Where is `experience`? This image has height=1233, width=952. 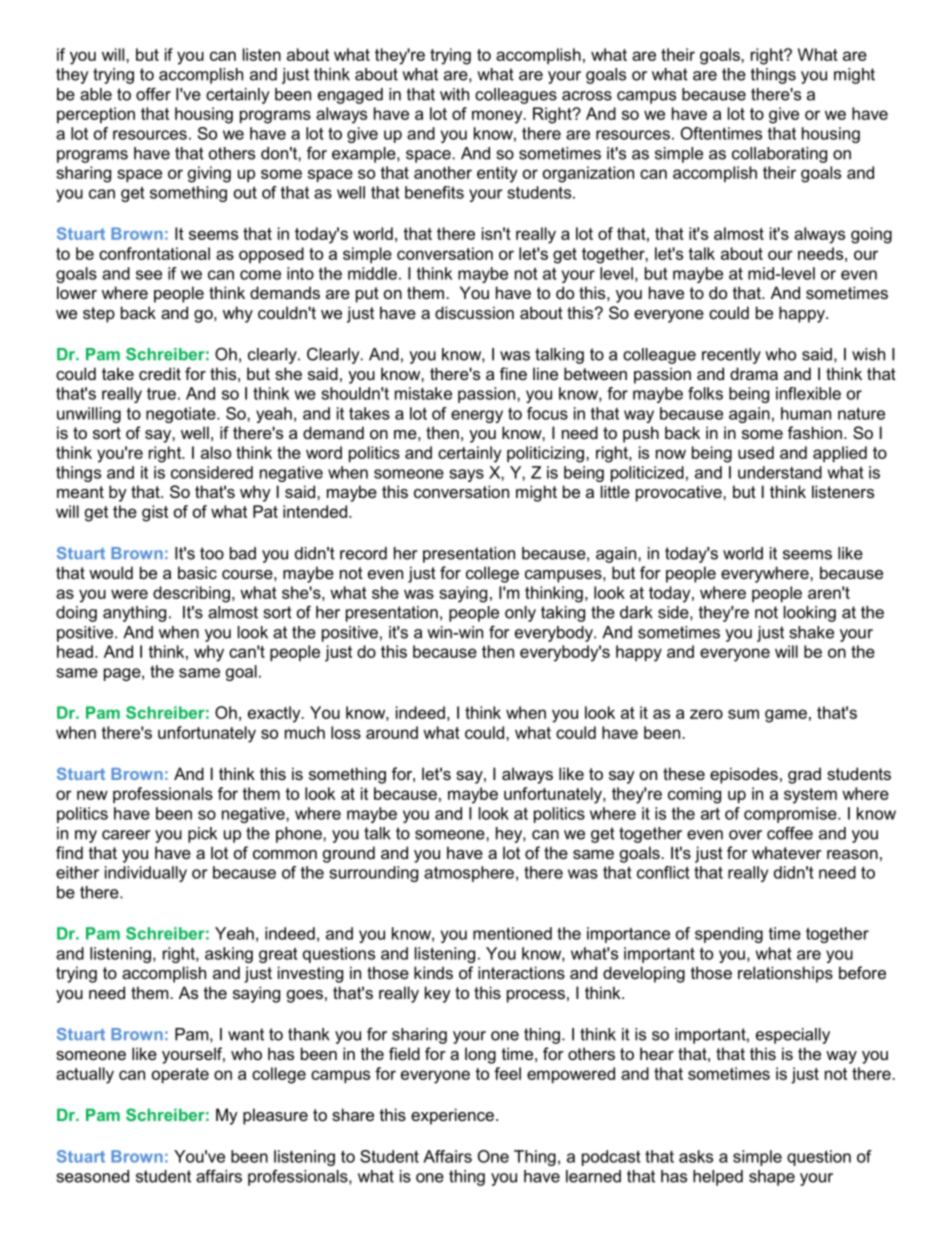 experience is located at coordinates (452, 1116).
